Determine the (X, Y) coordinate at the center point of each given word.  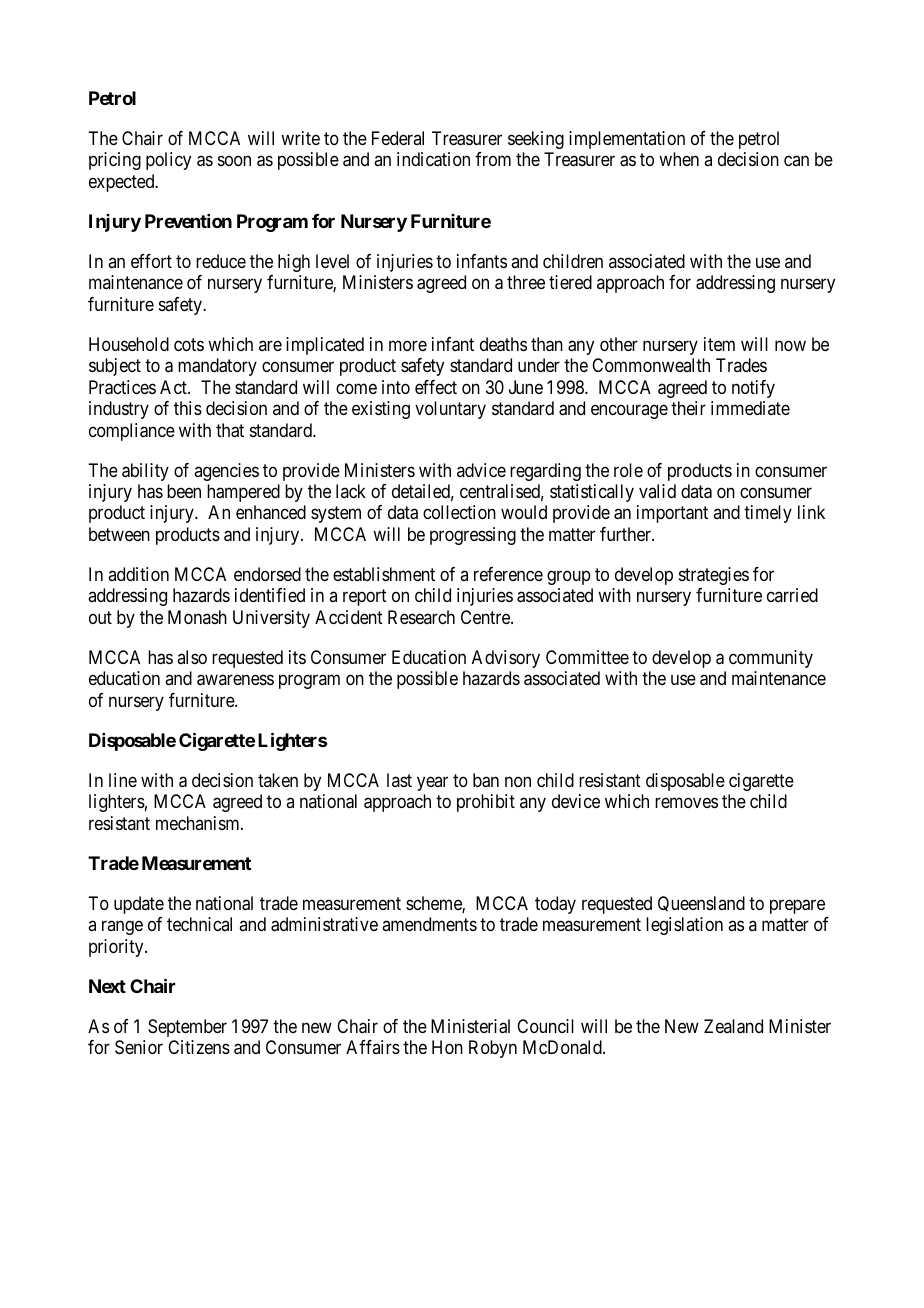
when (679, 159)
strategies (714, 576)
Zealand (733, 1026)
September (187, 1028)
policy (168, 161)
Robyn (493, 1049)
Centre (486, 617)
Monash (197, 617)
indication (433, 159)
